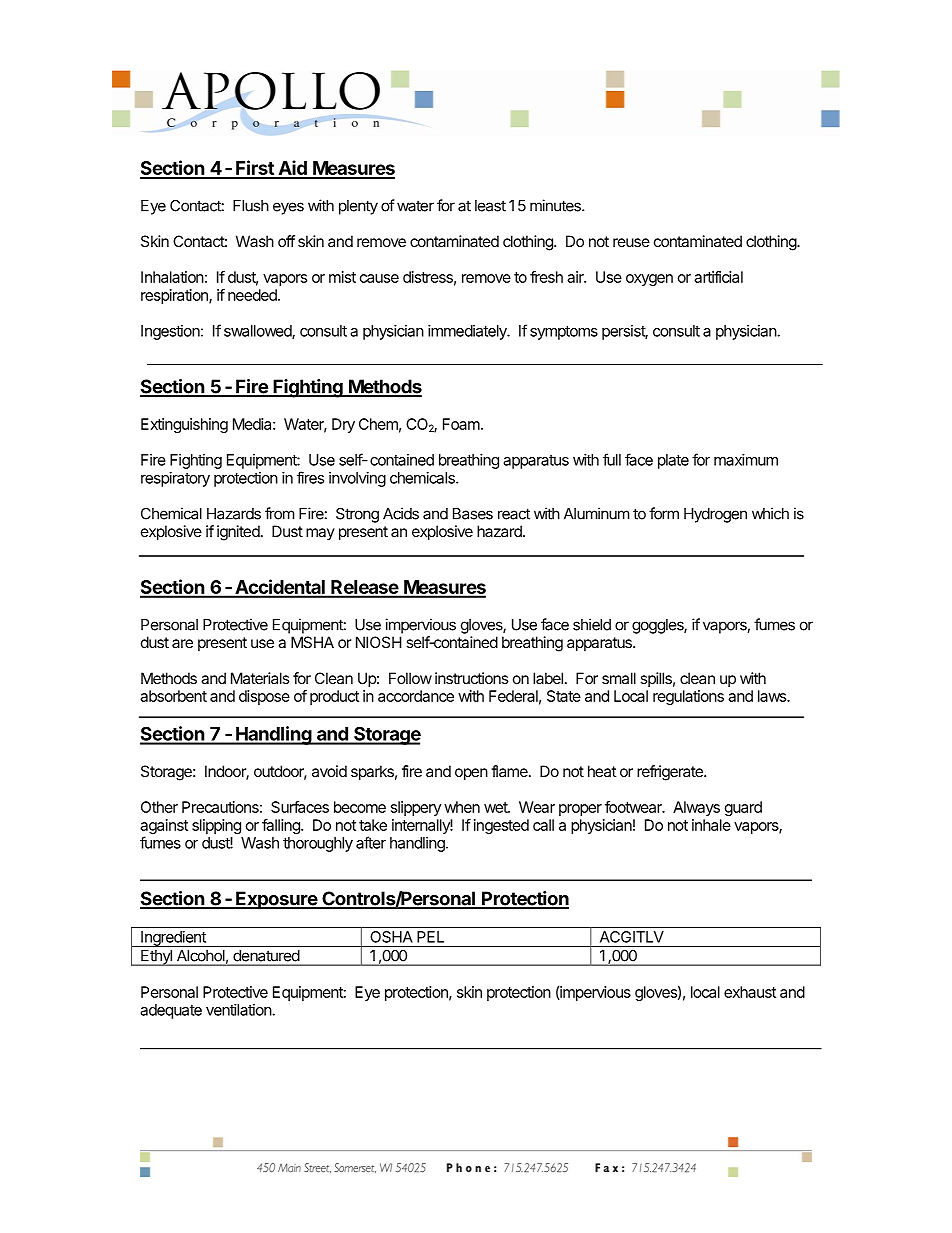  What do you see at coordinates (462, 424) in the screenshot?
I see `Foam` at bounding box center [462, 424].
